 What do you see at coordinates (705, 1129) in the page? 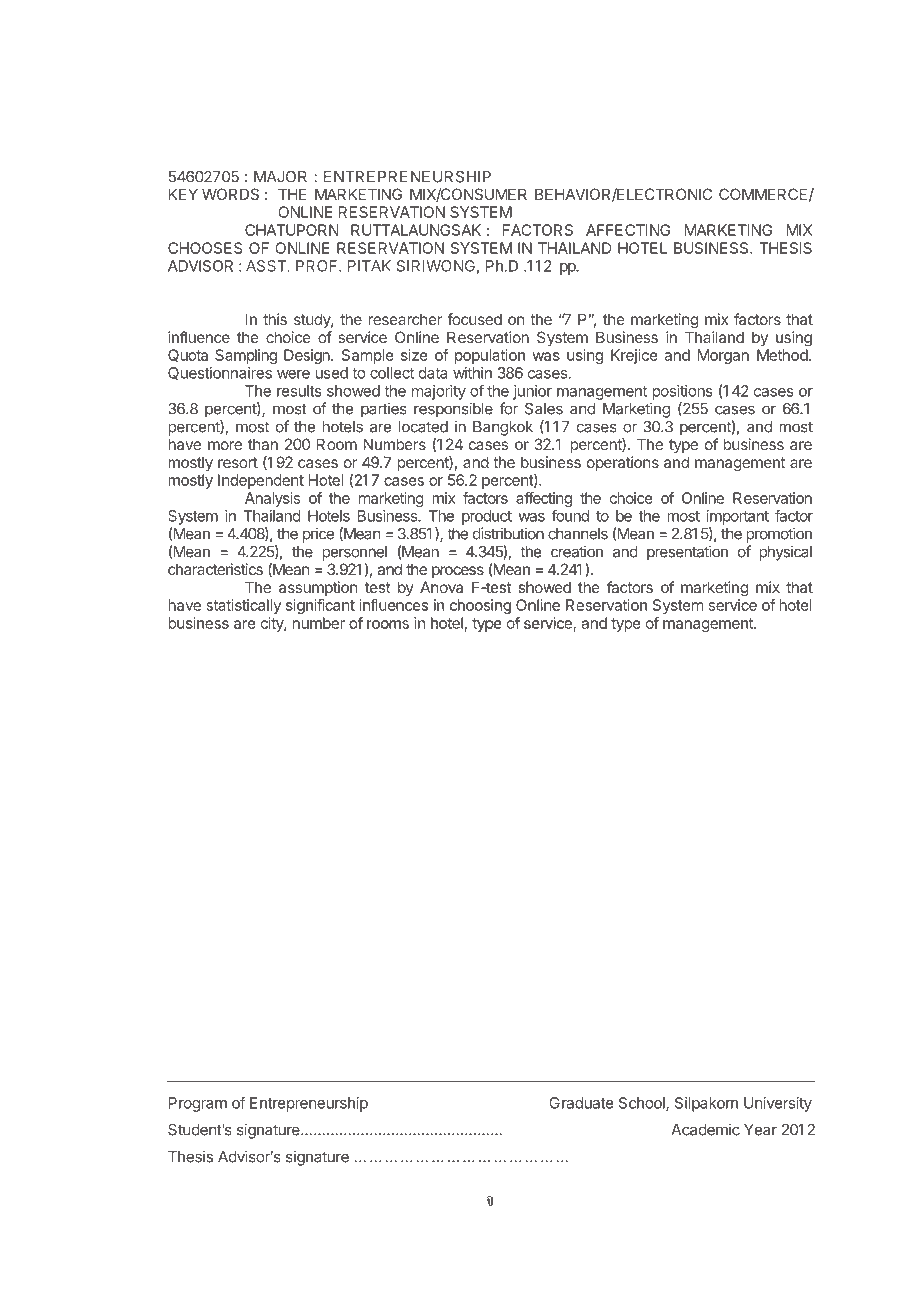
I see `Academic` at bounding box center [705, 1129].
